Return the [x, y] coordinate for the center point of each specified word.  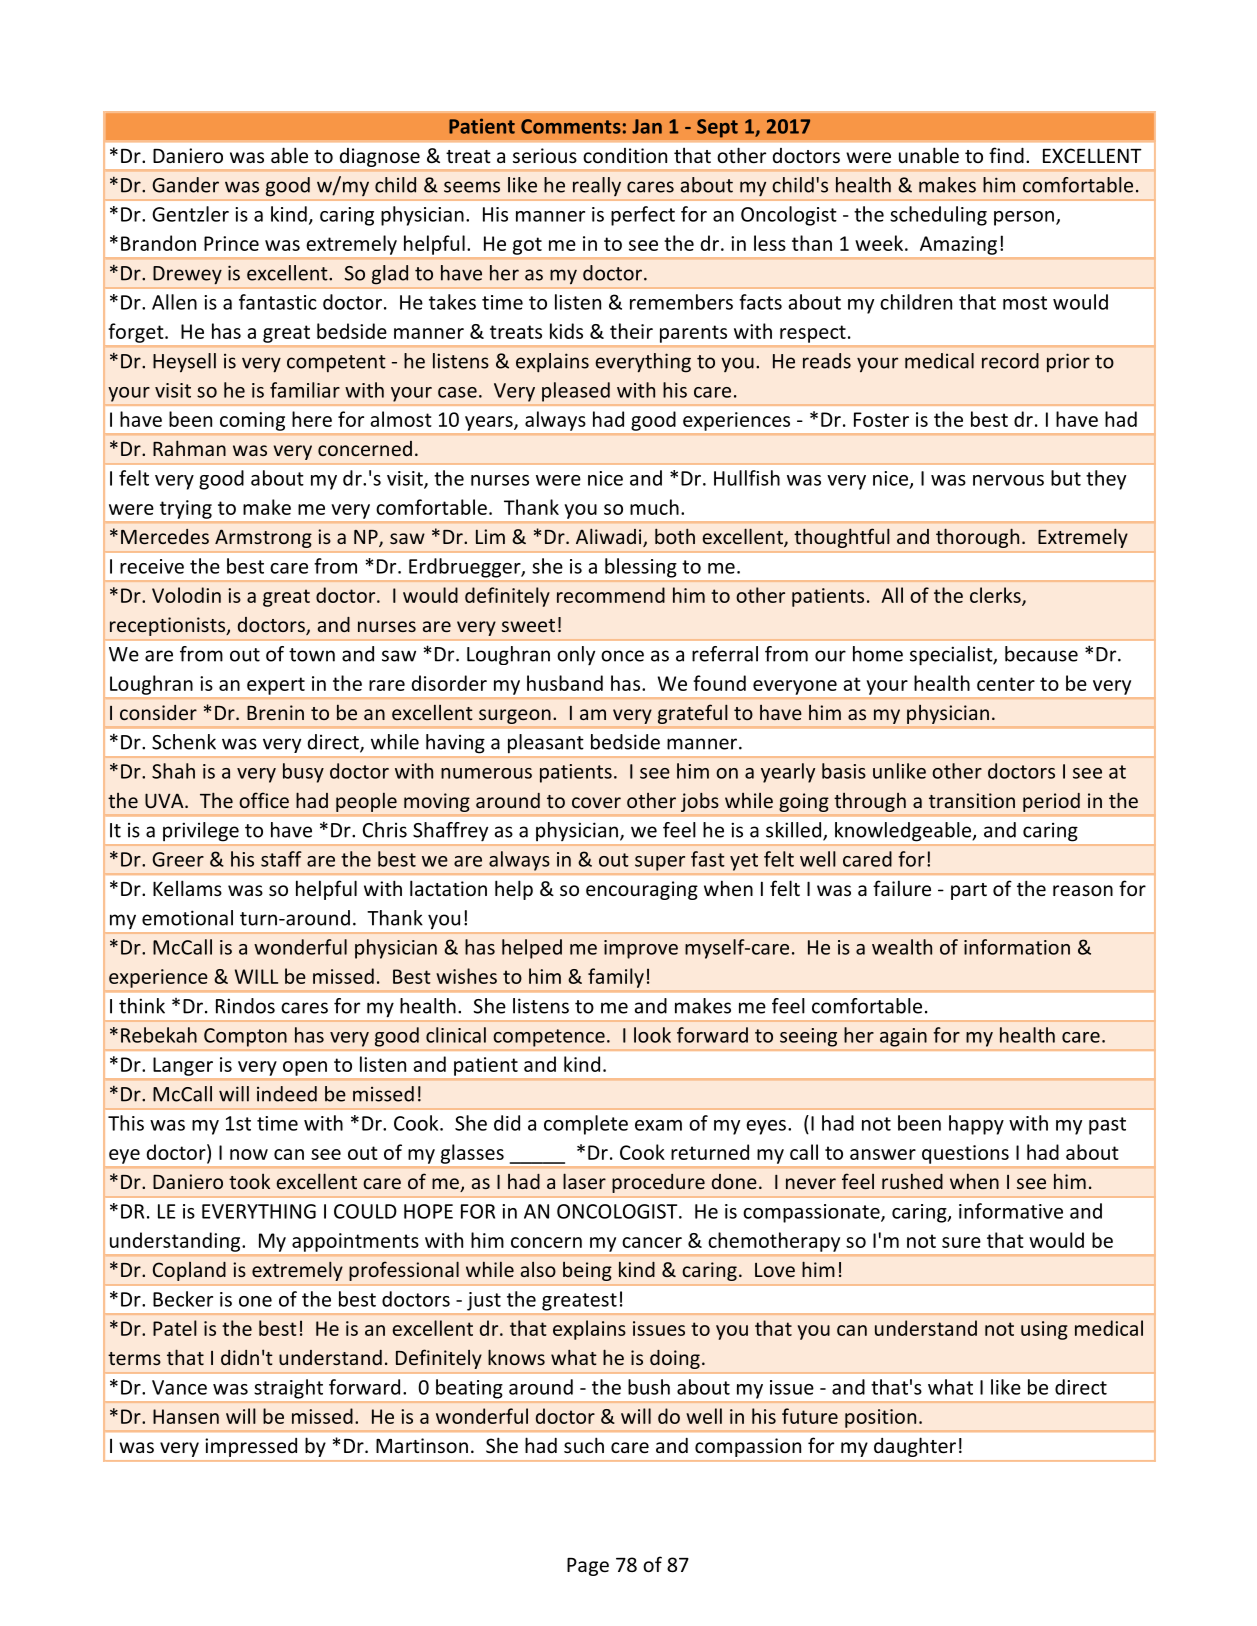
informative [1011, 1211]
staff [281, 859]
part [969, 891]
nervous [1008, 480]
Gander [185, 185]
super [660, 863]
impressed [251, 1447]
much [654, 507]
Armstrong [263, 538]
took [249, 1181]
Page [588, 1567]
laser [584, 1181]
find [1006, 155]
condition [625, 155]
